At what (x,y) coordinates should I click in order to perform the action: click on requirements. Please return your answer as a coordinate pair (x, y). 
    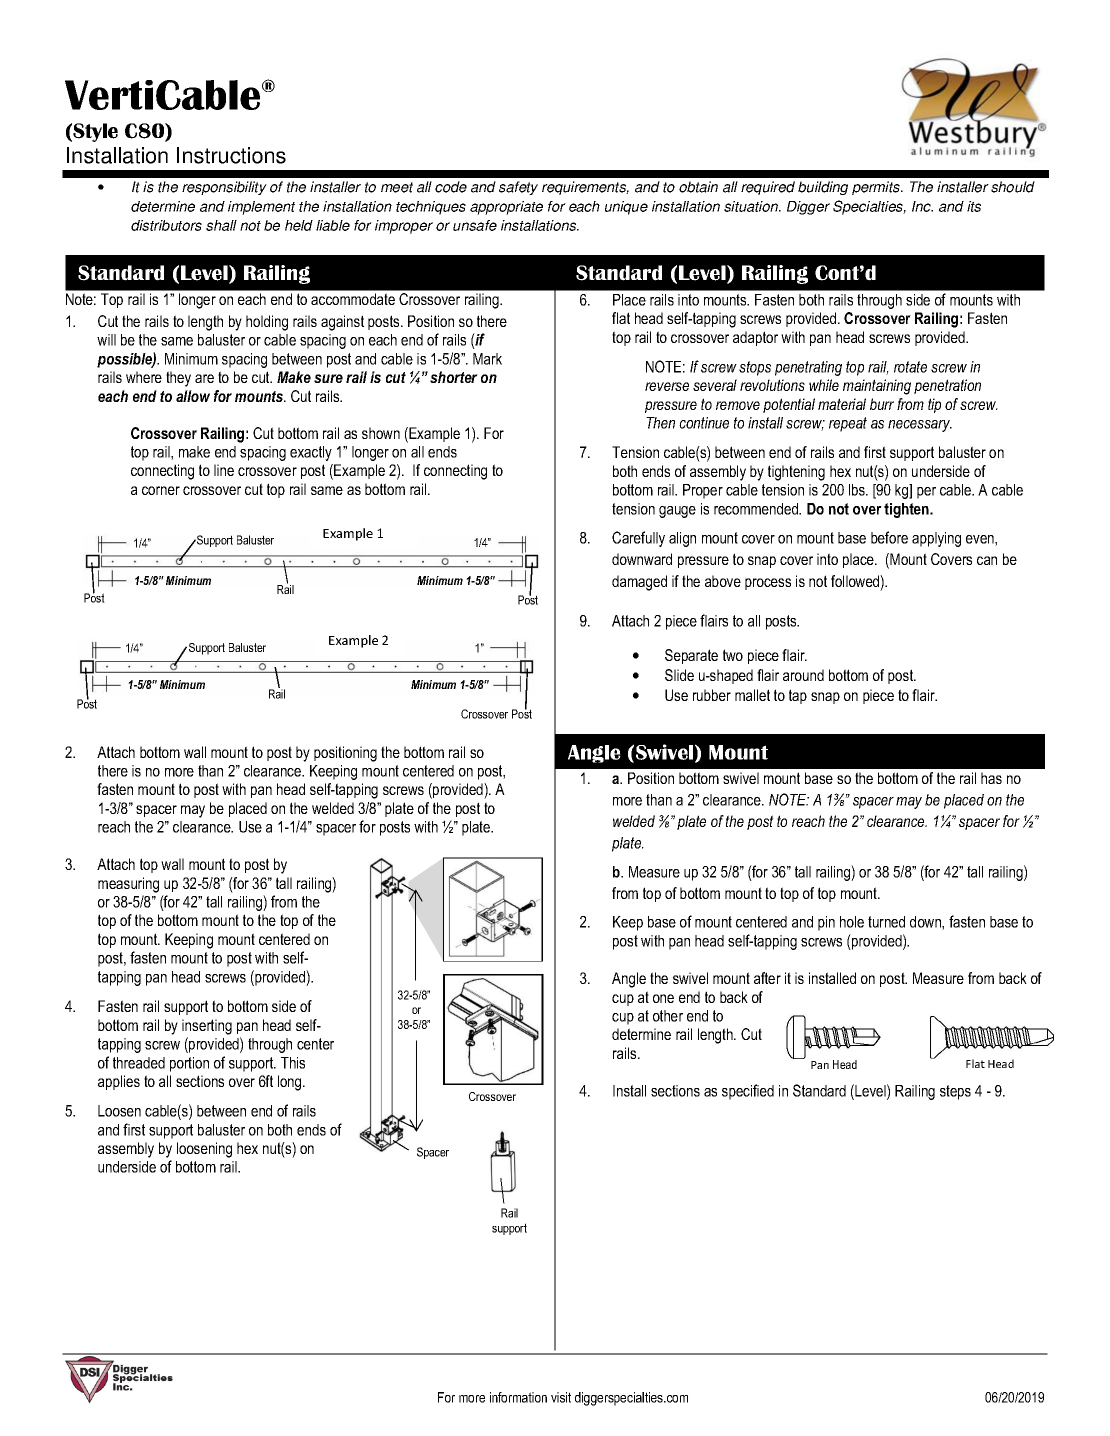
    Looking at the image, I should click on (585, 188).
